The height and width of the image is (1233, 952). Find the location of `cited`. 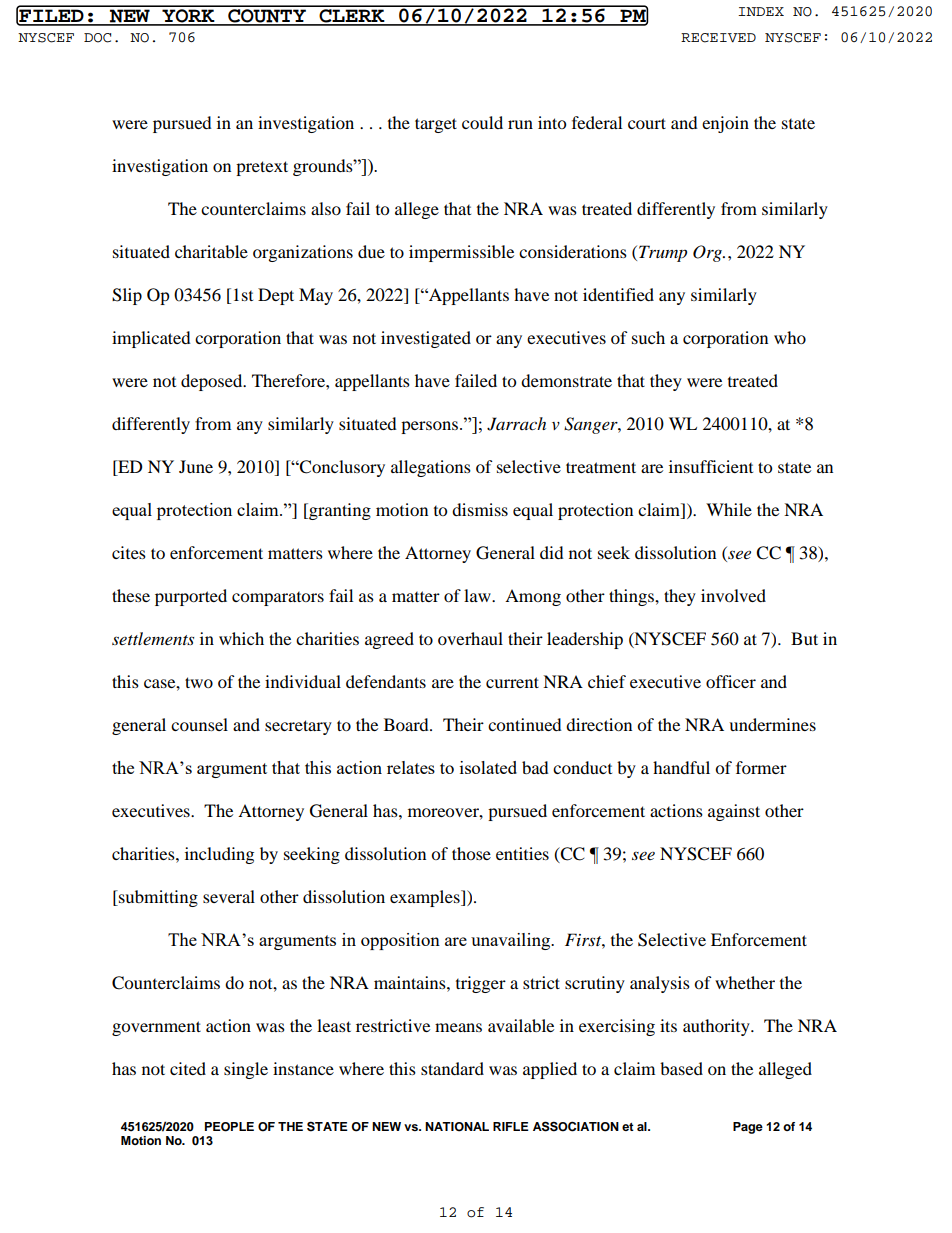

cited is located at coordinates (188, 1068).
